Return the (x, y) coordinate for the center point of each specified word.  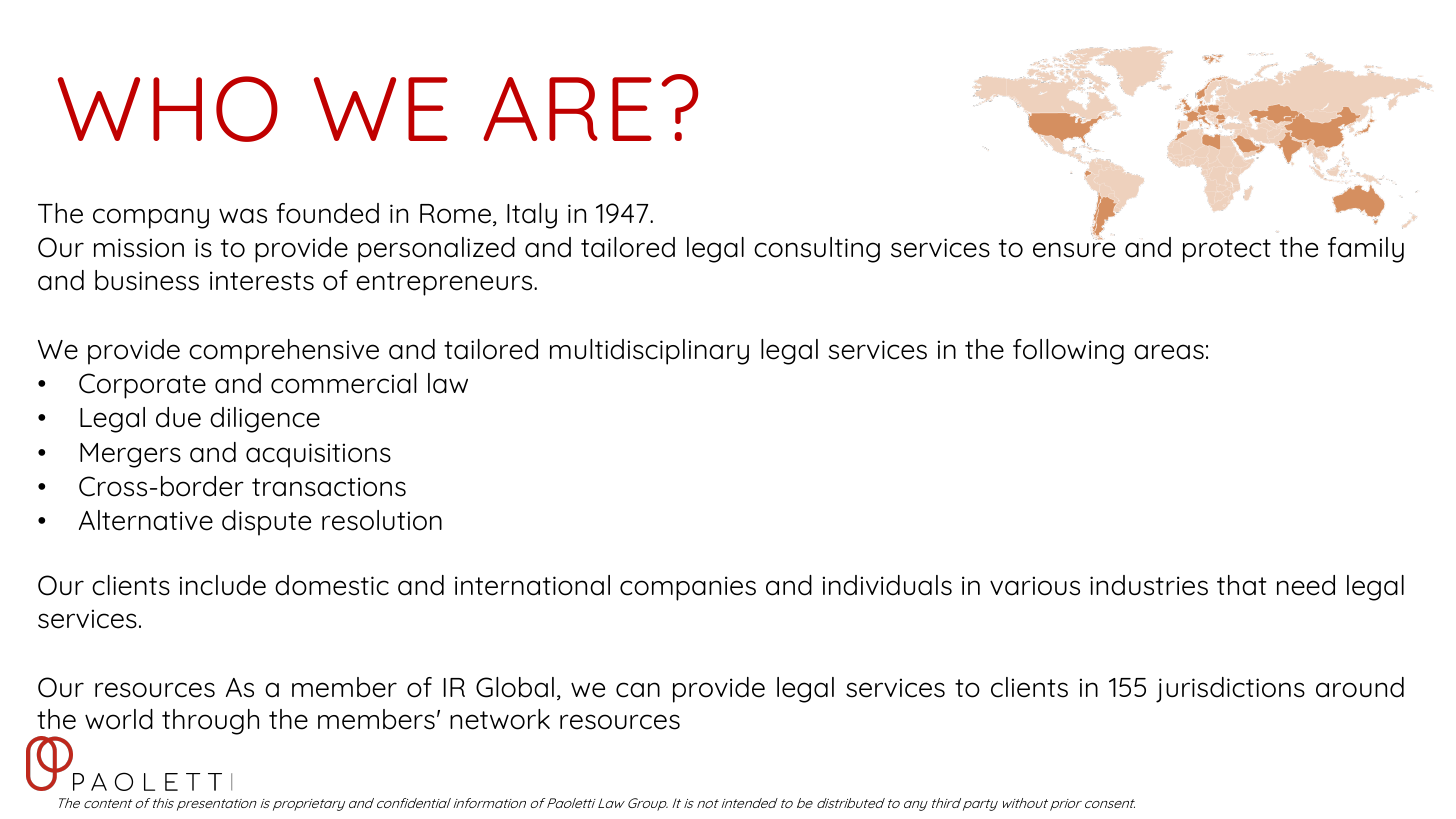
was (243, 216)
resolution (382, 520)
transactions (329, 487)
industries (1149, 585)
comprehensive (284, 352)
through (210, 722)
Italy (532, 216)
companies (688, 588)
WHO (168, 109)
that (1242, 585)
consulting (817, 250)
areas (1169, 352)
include (223, 585)
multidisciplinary (649, 352)
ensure (1074, 250)
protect (1227, 251)
